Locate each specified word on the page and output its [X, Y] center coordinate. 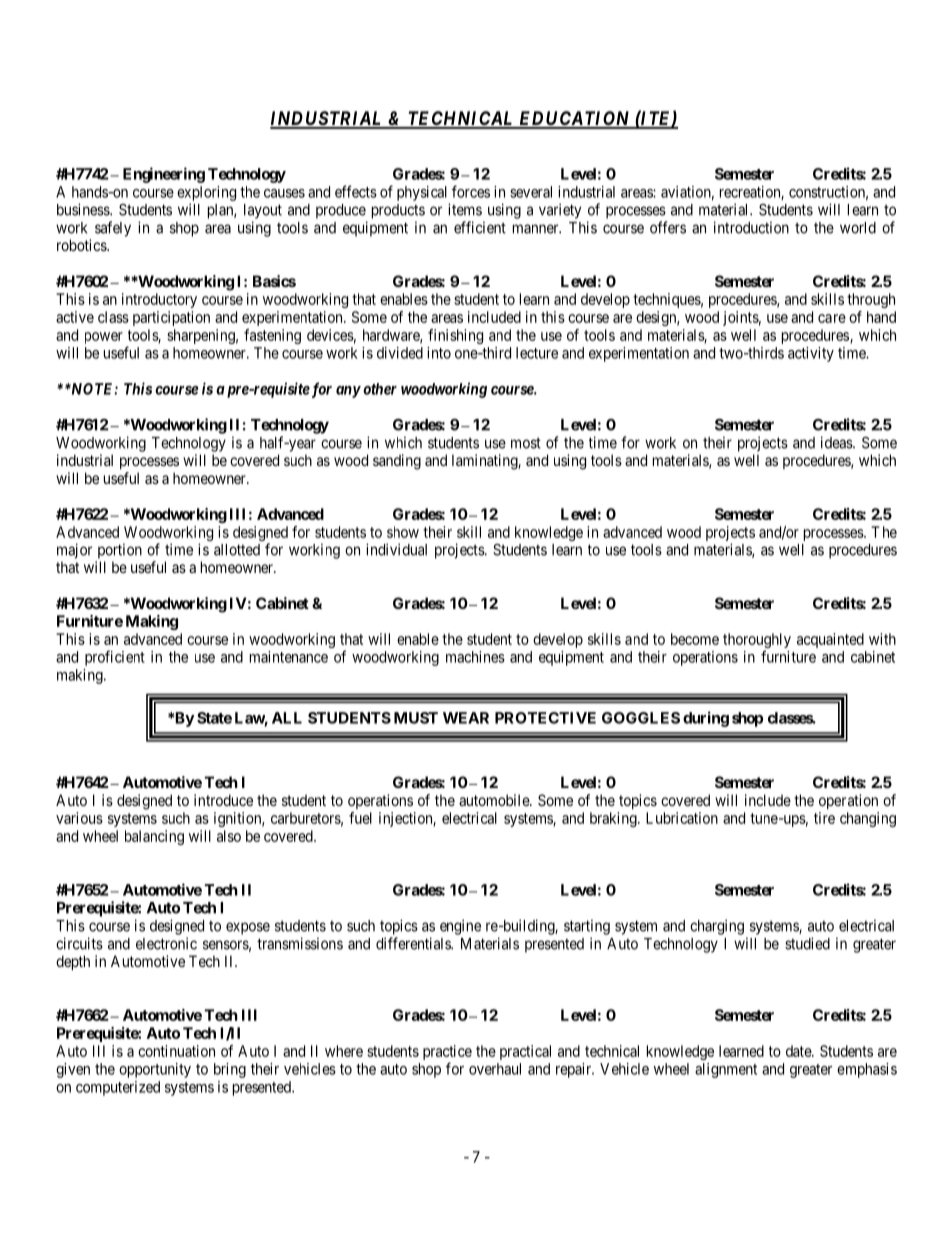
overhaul [495, 1069]
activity [811, 354]
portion [120, 551]
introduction [751, 227]
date [799, 1051]
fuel [360, 818]
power [104, 338]
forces [471, 191]
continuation [176, 1051]
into [439, 353]
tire [824, 818]
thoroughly [757, 642]
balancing [154, 837]
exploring [206, 193]
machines [475, 657]
